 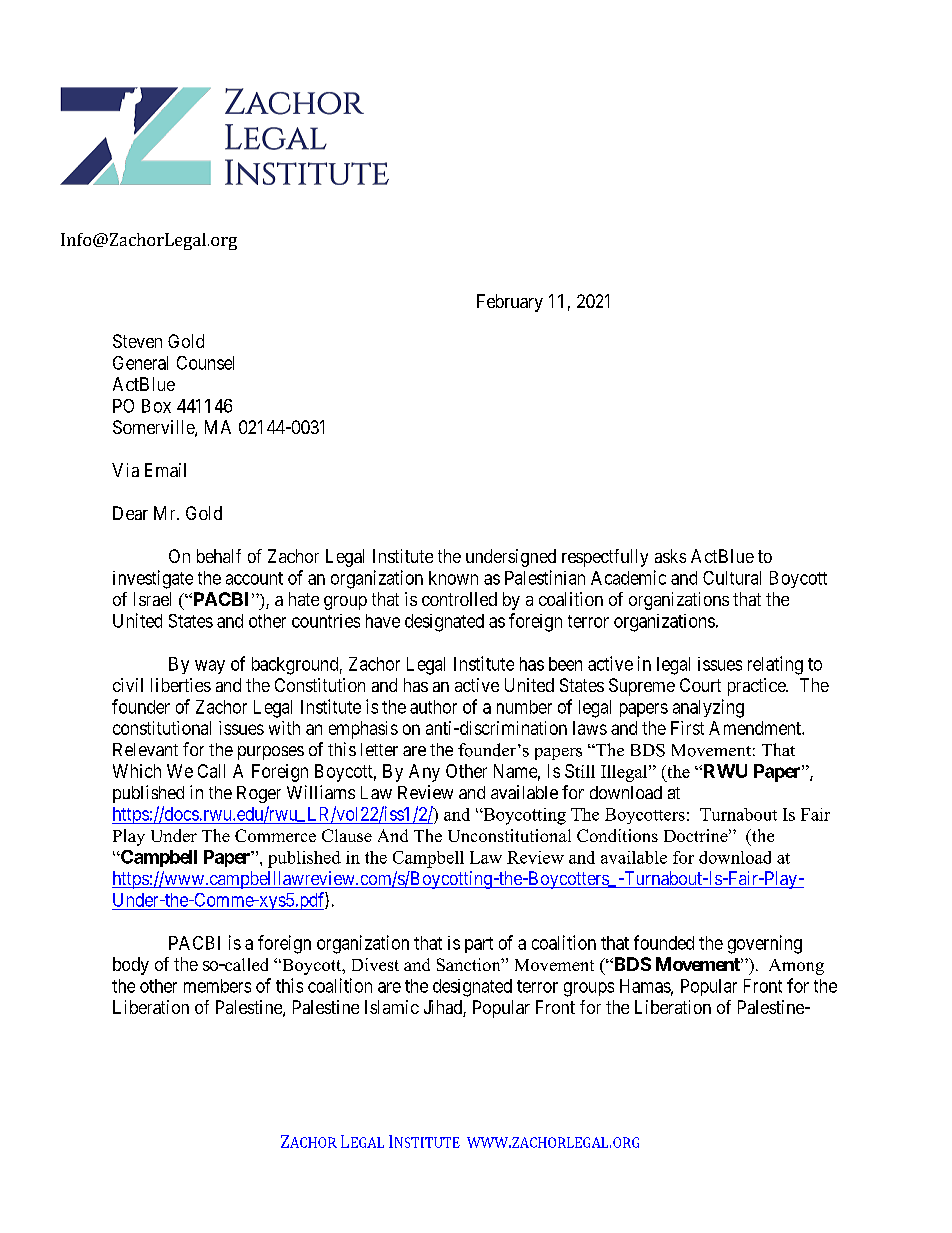 I want to click on Among, so click(x=796, y=967).
